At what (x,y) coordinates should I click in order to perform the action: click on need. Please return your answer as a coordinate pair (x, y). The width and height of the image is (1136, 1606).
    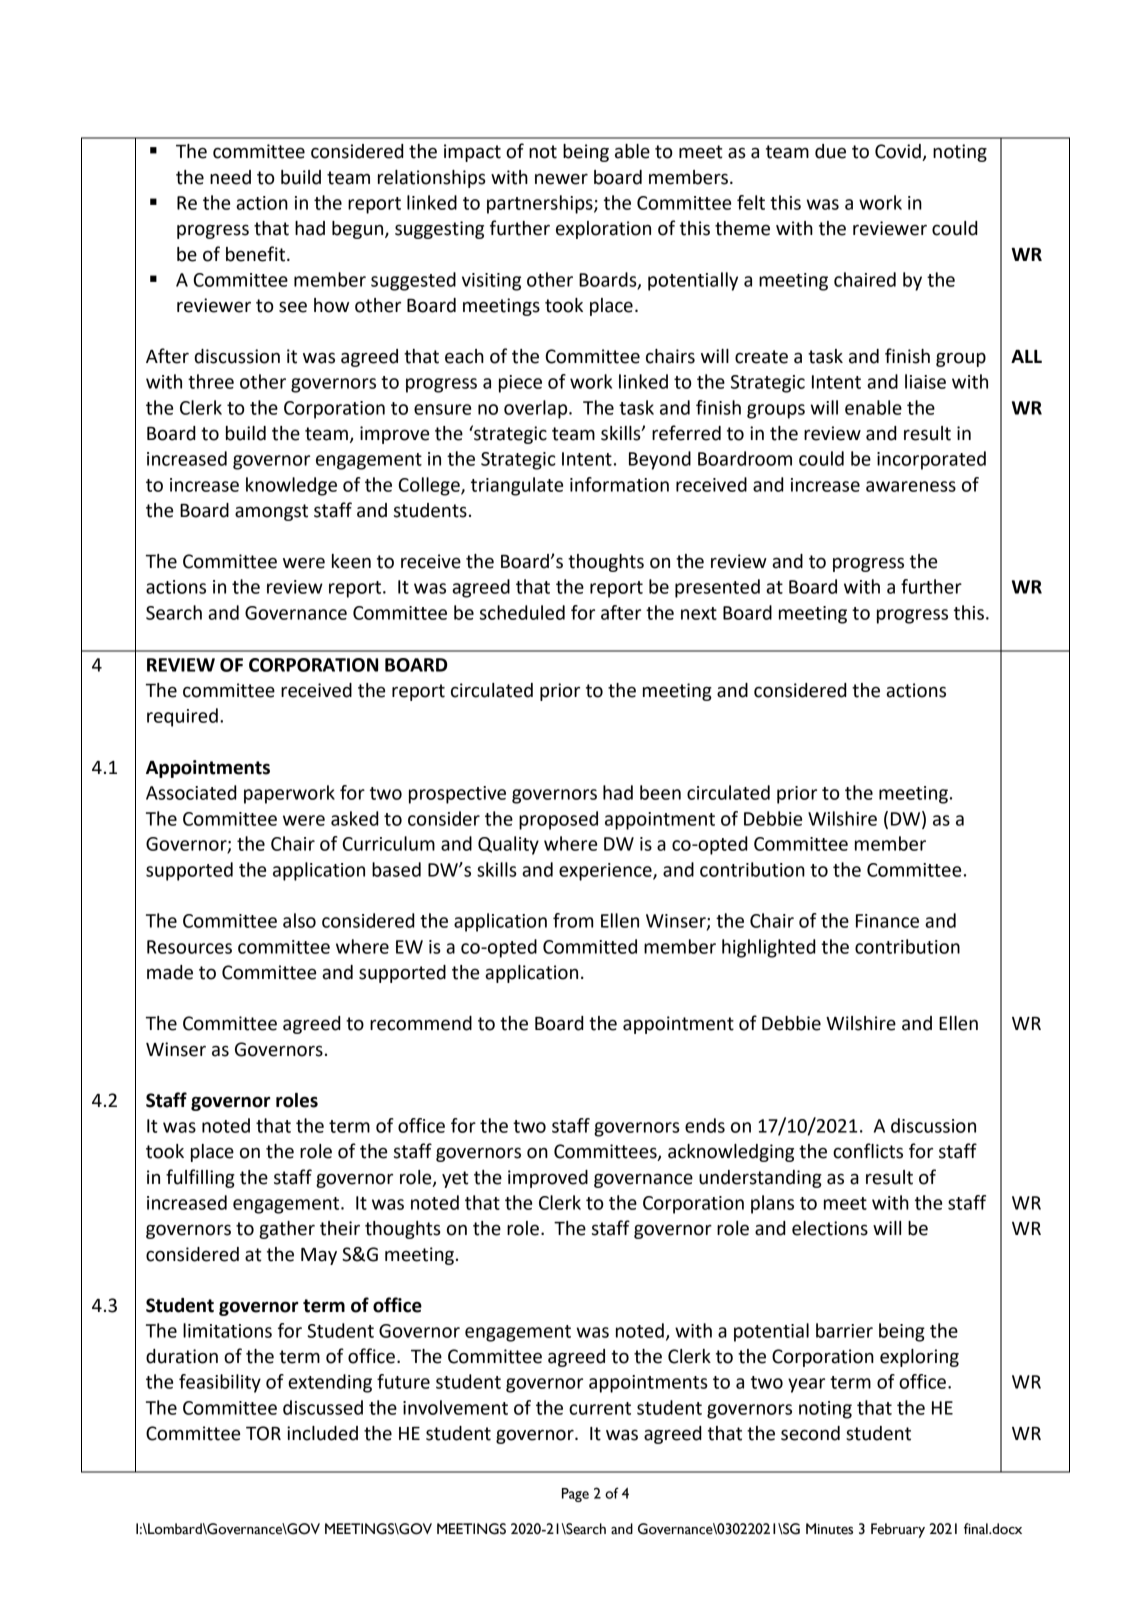
    Looking at the image, I should click on (230, 177).
